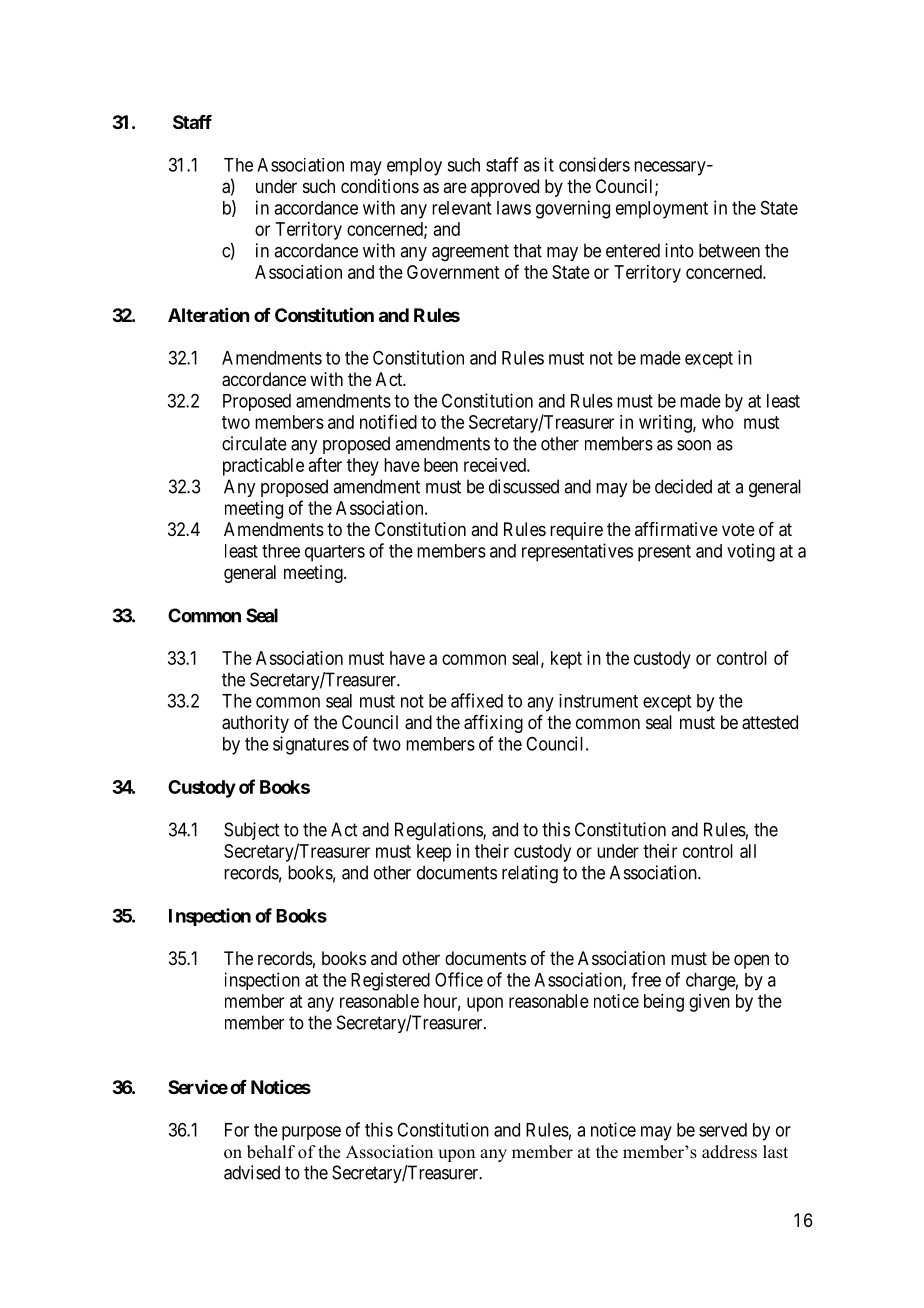 The width and height of the page is (924, 1308). I want to click on served, so click(723, 1130).
